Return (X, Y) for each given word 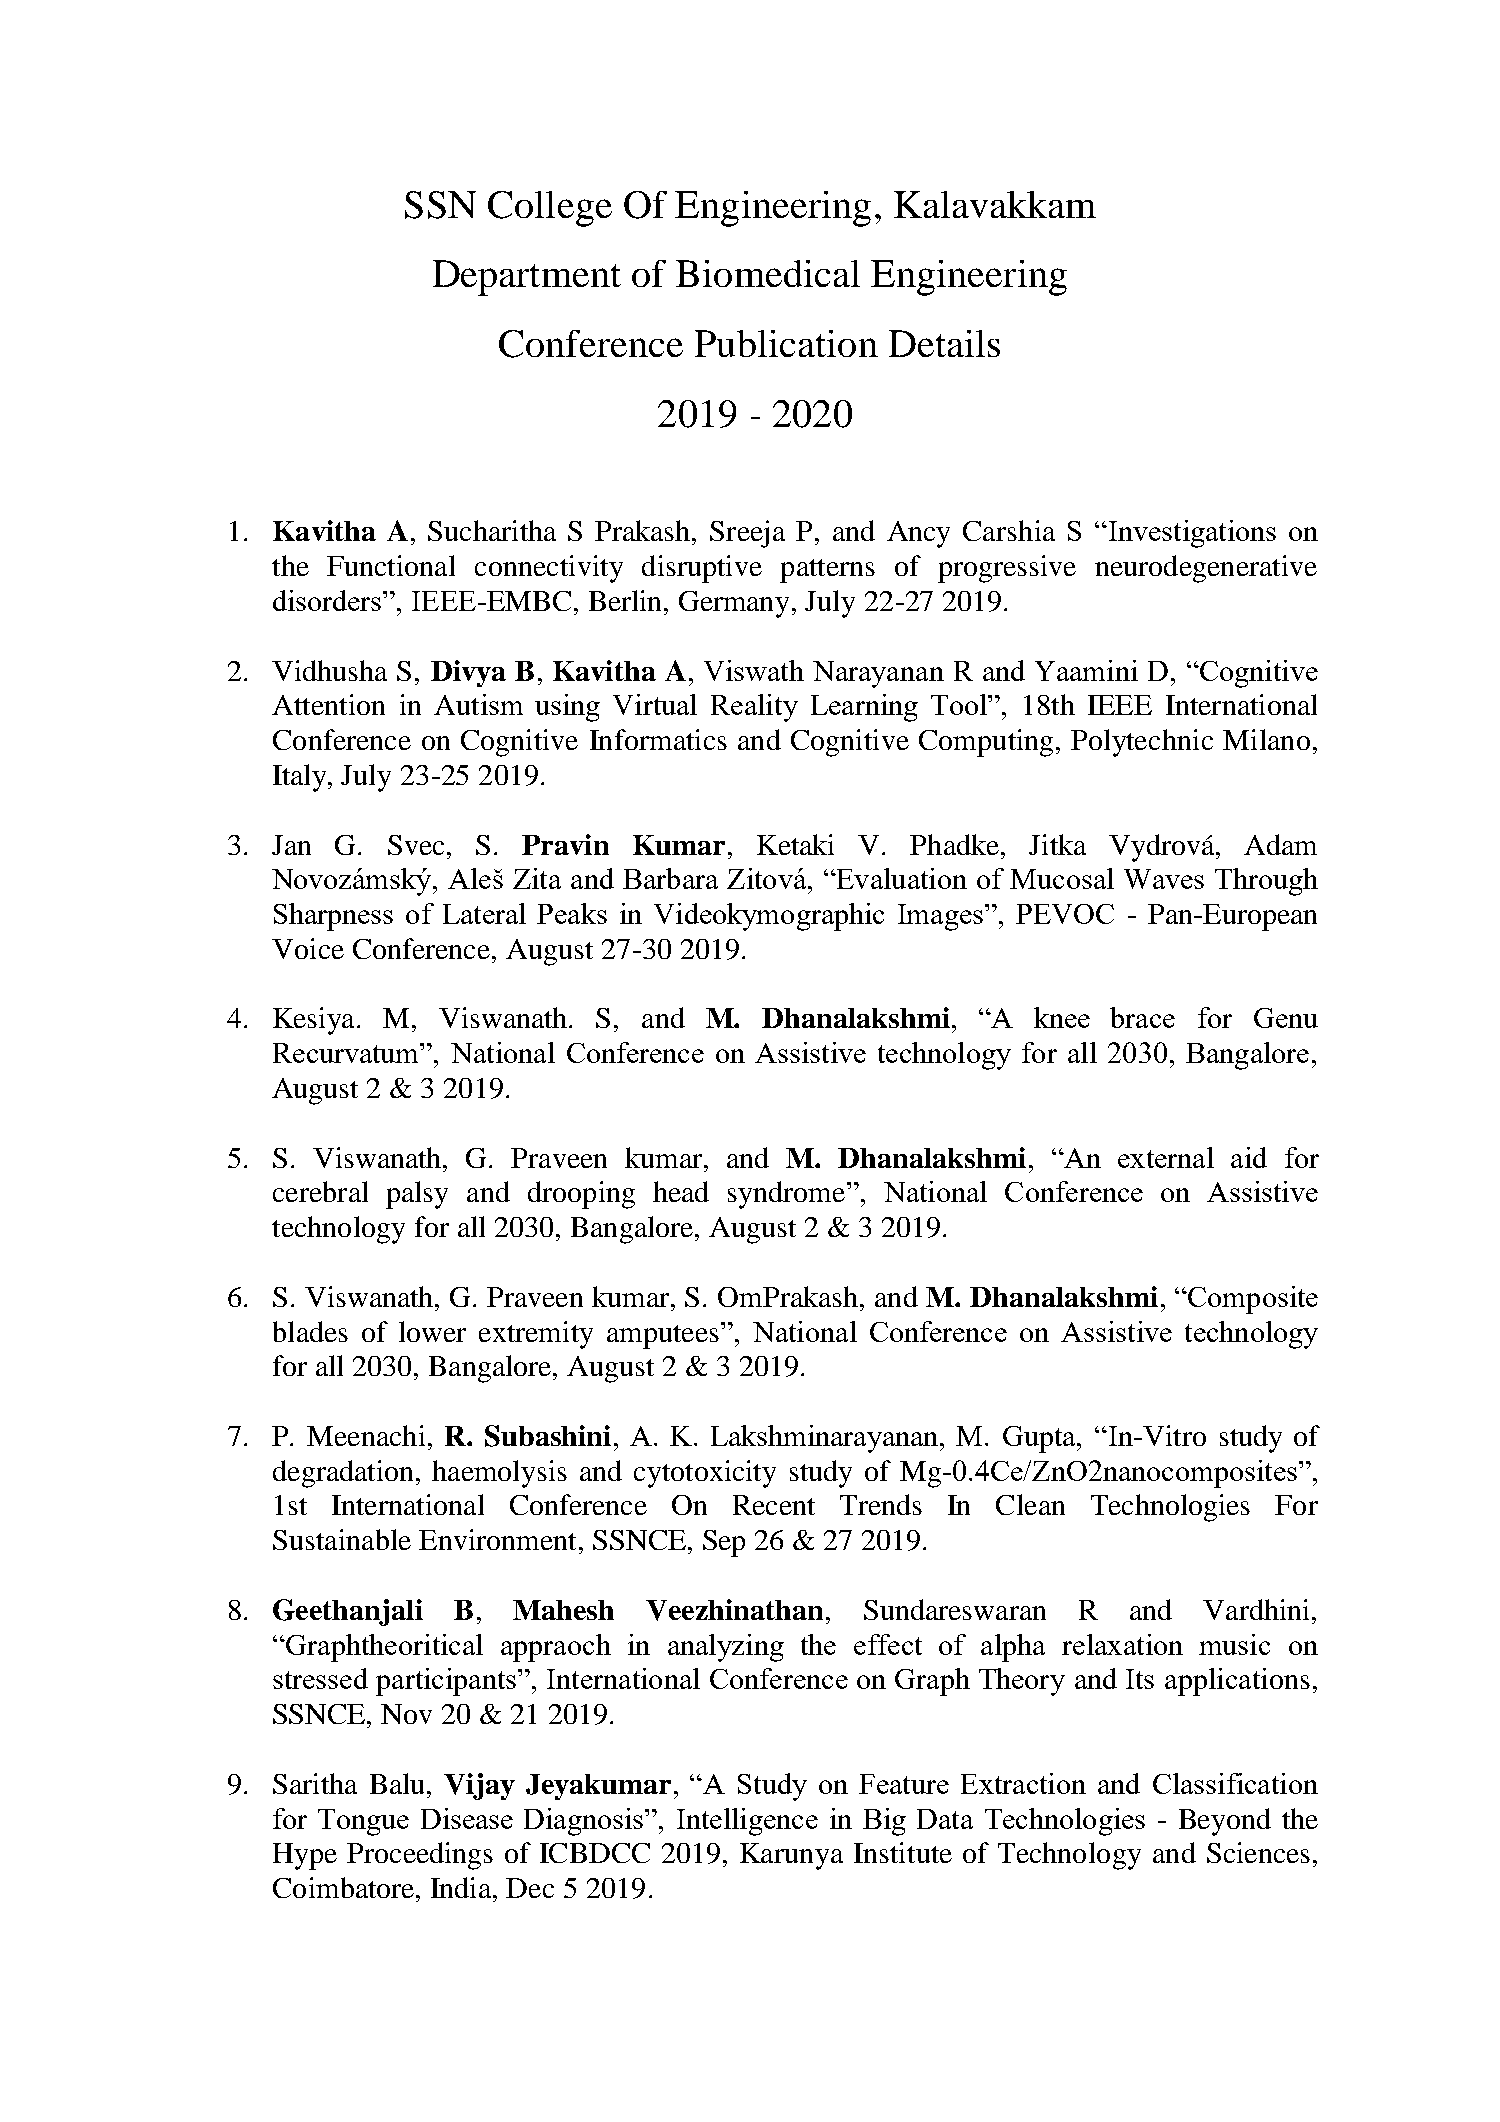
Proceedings (420, 1856)
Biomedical (768, 273)
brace (1142, 1017)
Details (944, 343)
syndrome (788, 1195)
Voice (308, 948)
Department (527, 278)
